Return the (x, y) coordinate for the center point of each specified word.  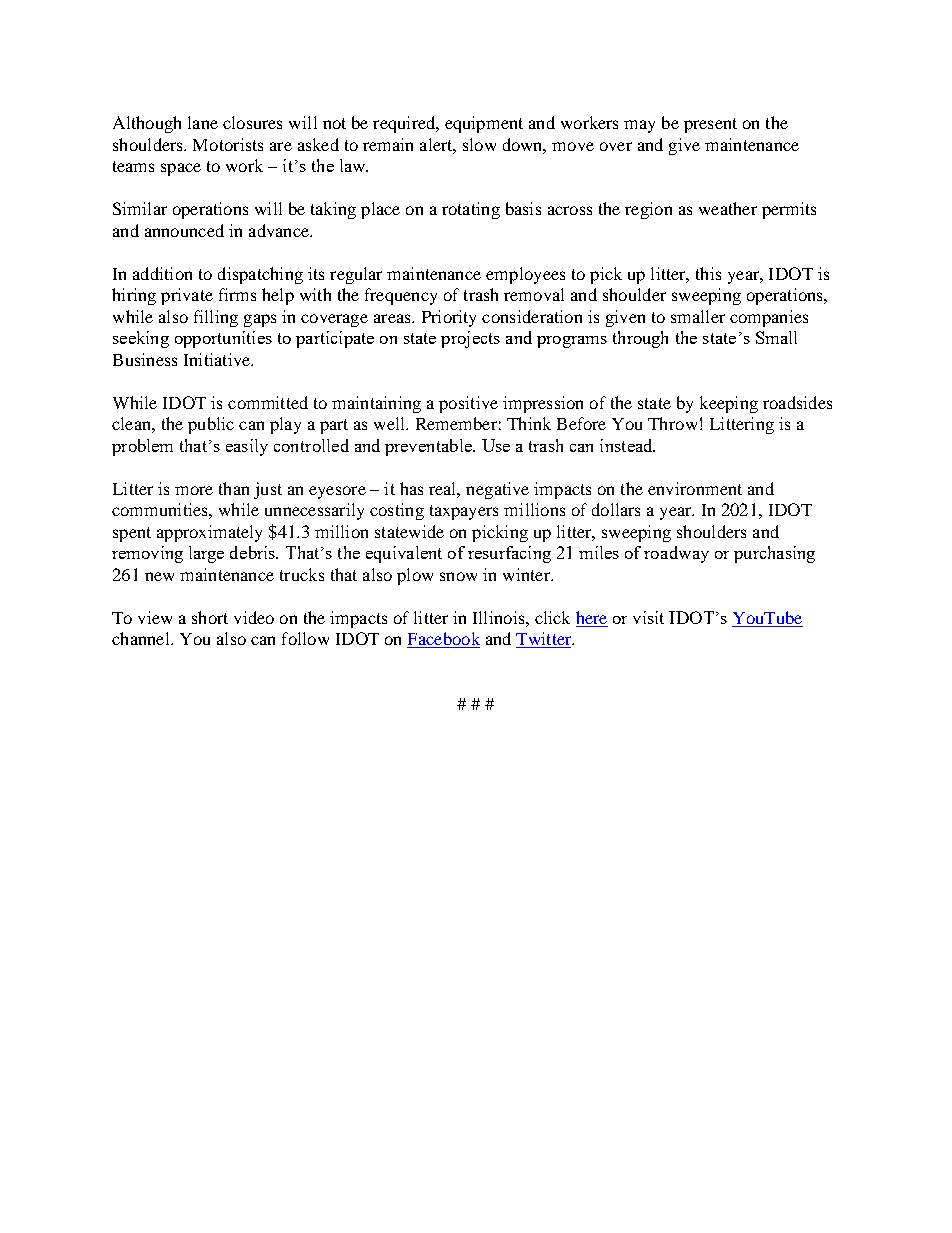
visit (648, 617)
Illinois (500, 617)
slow (479, 144)
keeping (729, 404)
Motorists (228, 144)
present (710, 125)
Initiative (218, 359)
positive (468, 404)
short (210, 617)
